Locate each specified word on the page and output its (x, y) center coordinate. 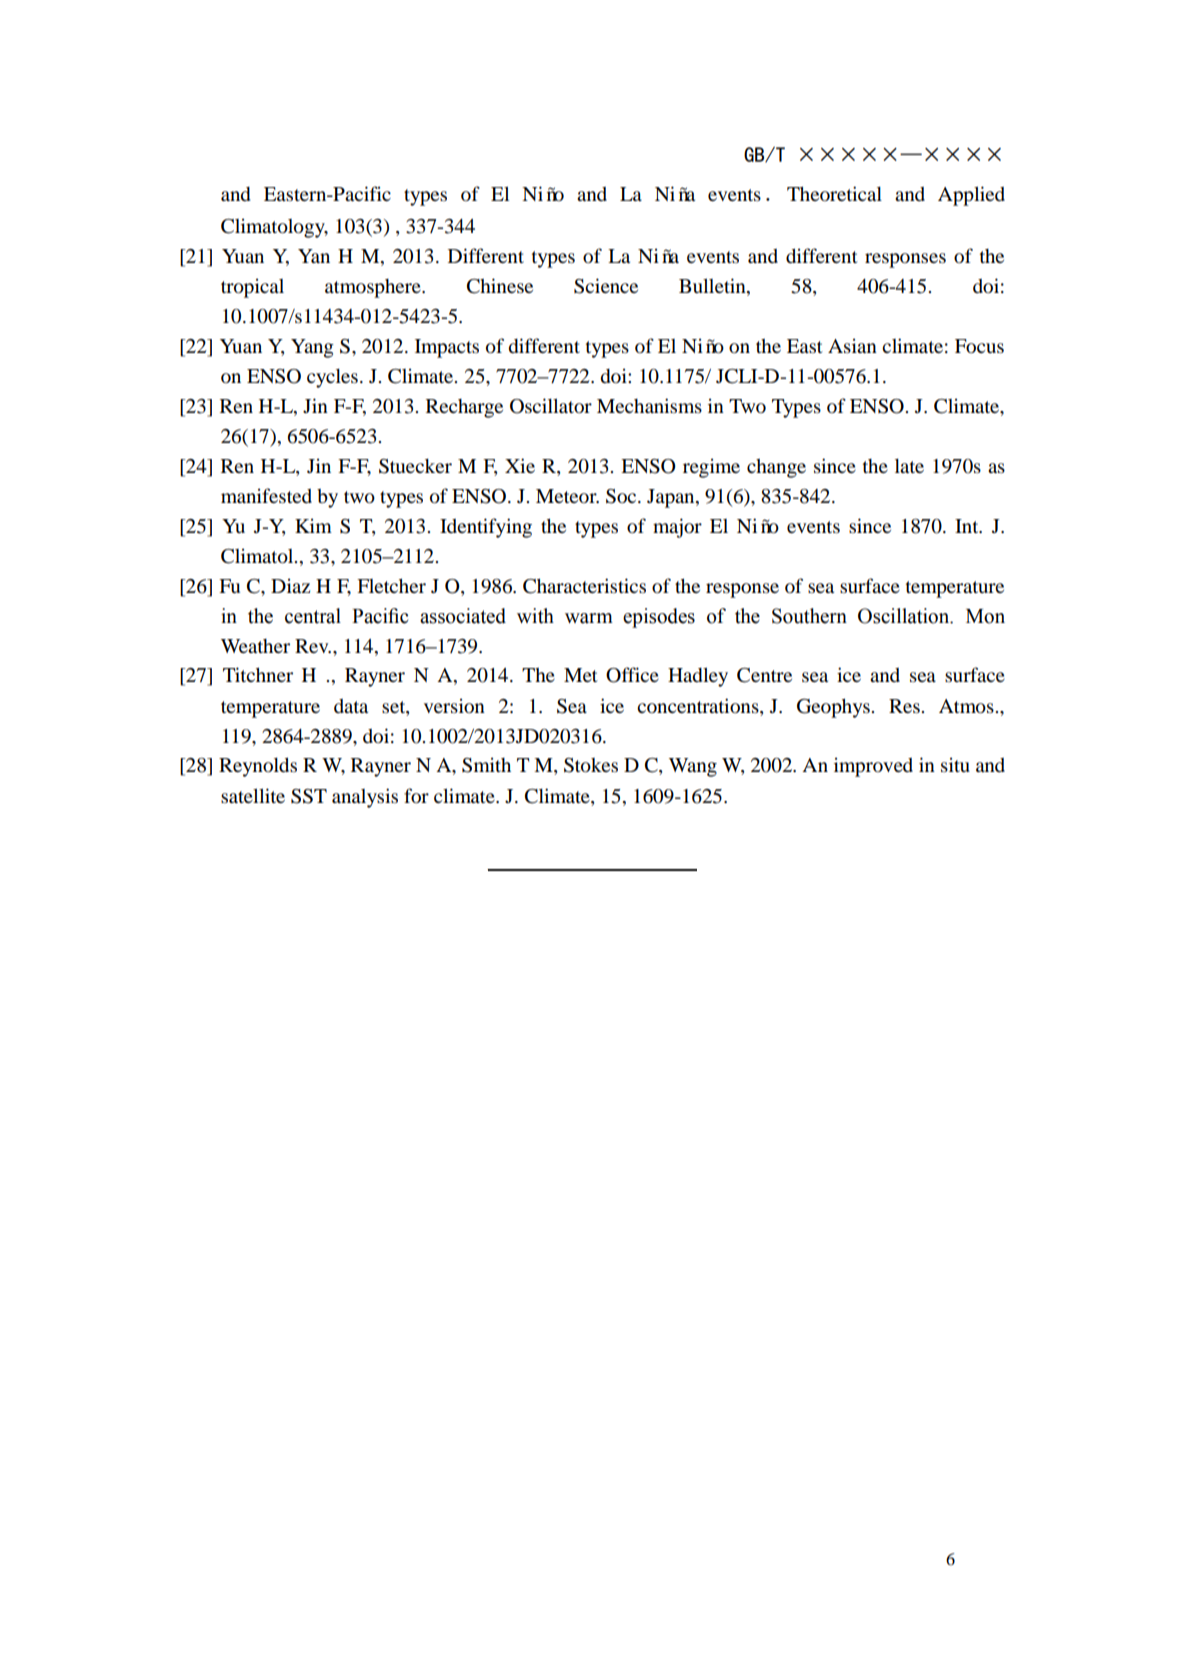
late (909, 466)
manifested (266, 495)
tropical (252, 288)
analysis (365, 798)
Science (606, 286)
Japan (672, 498)
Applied (971, 196)
